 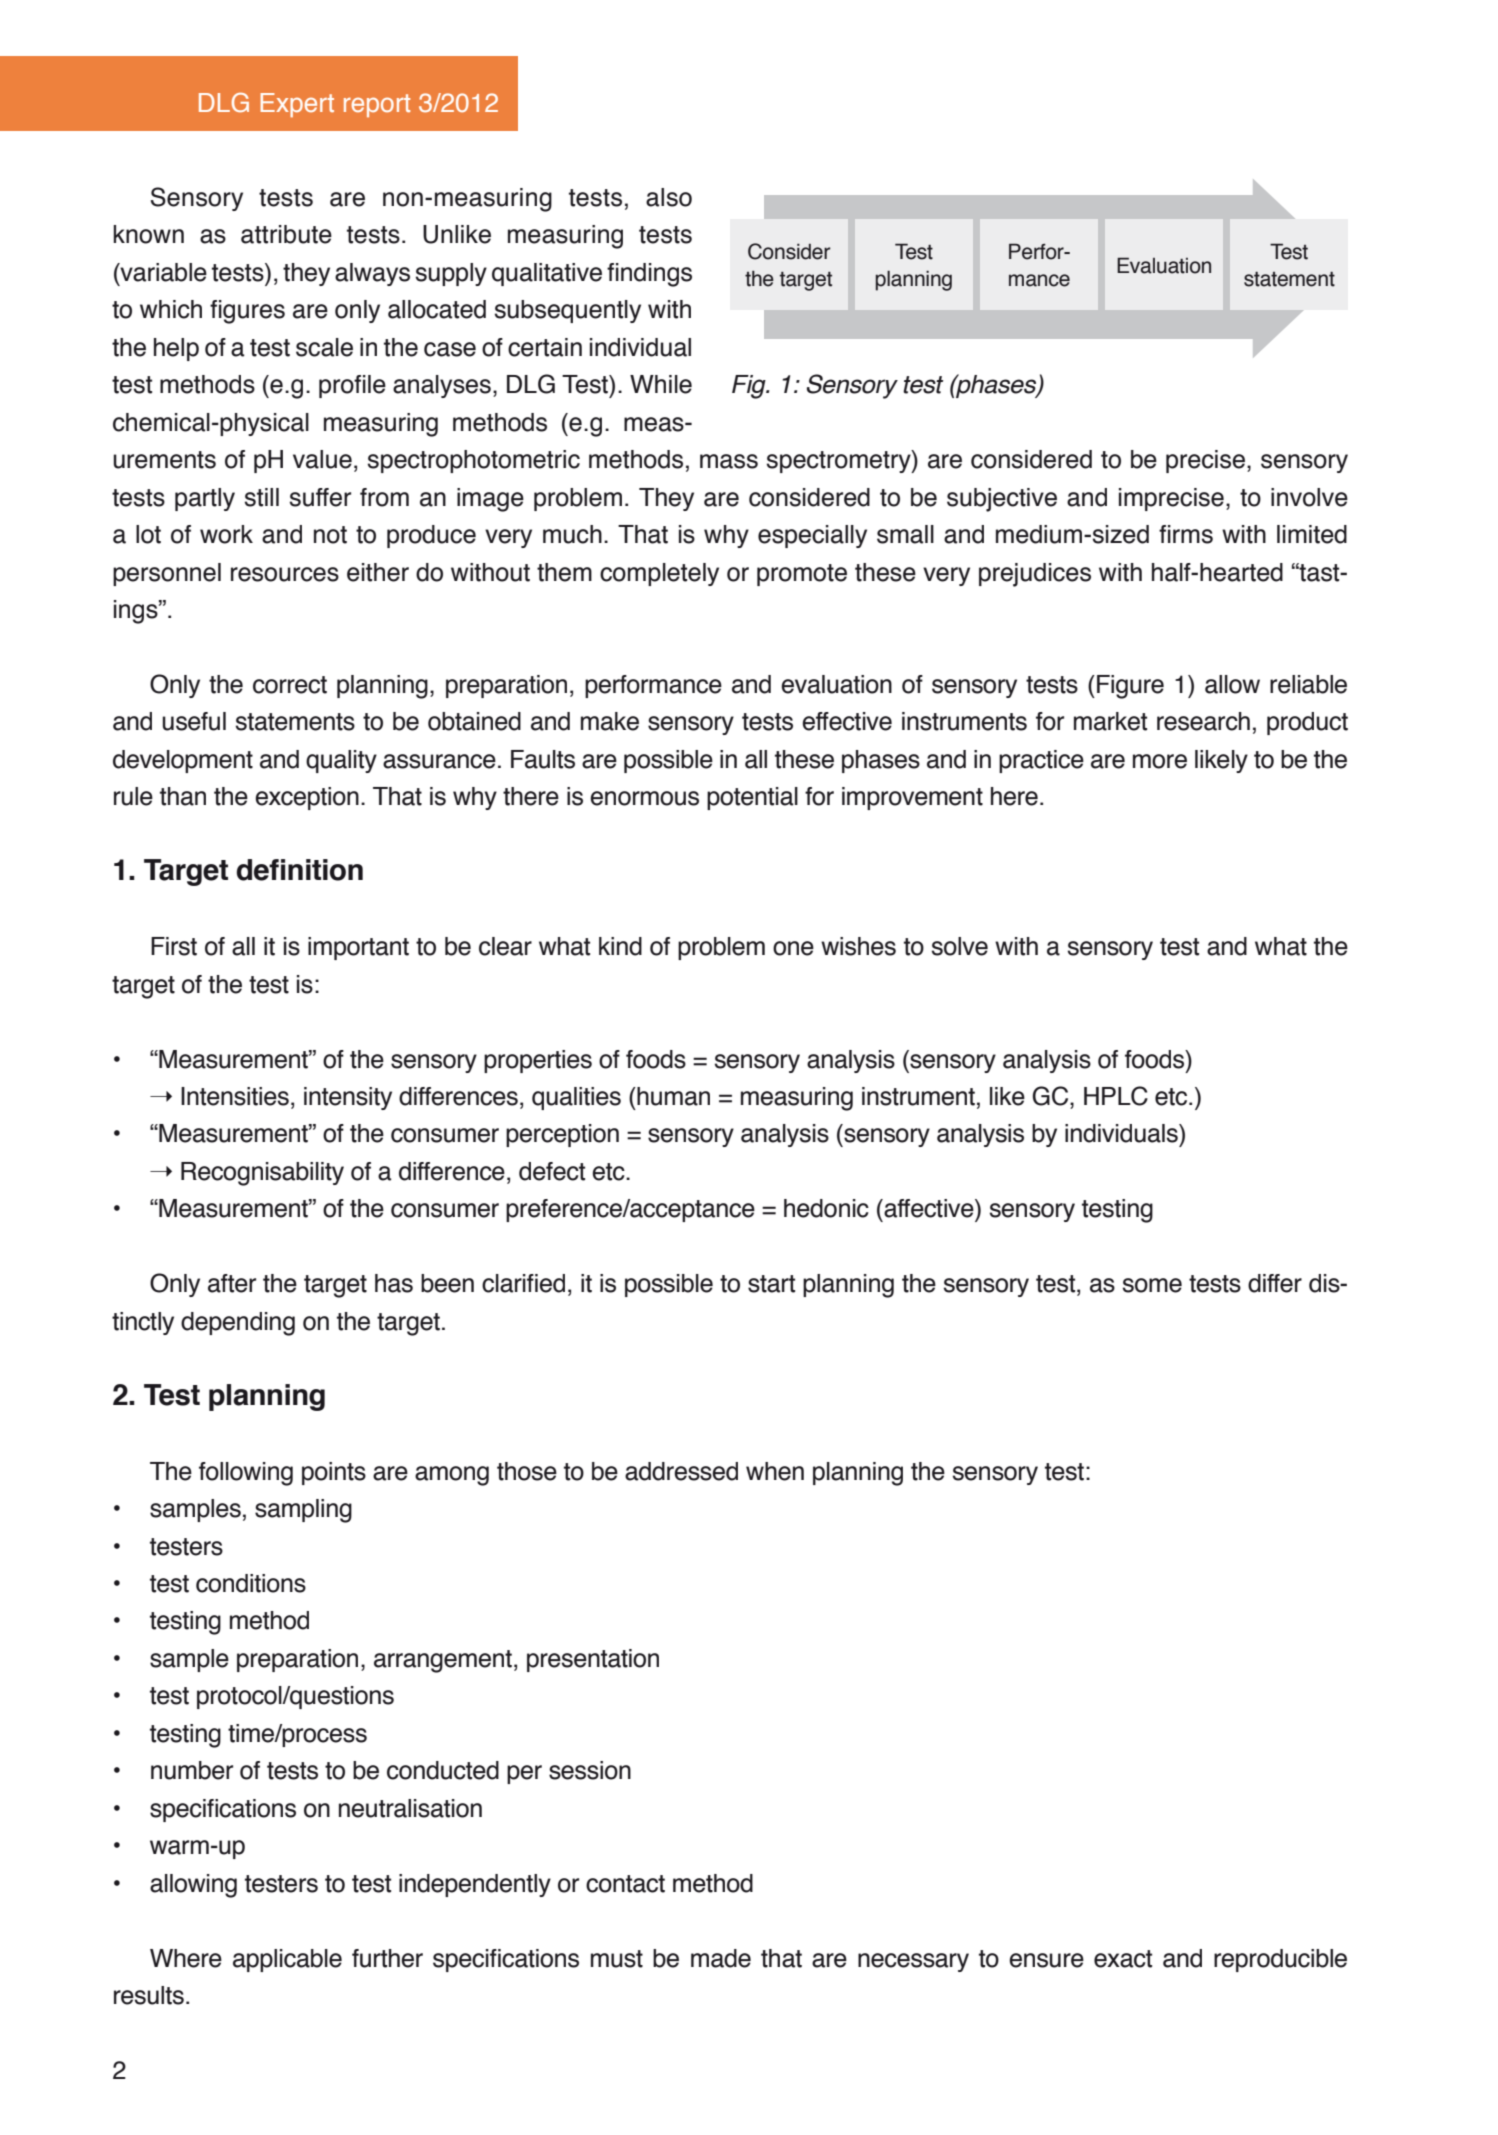 I want to click on some, so click(x=1152, y=1285).
